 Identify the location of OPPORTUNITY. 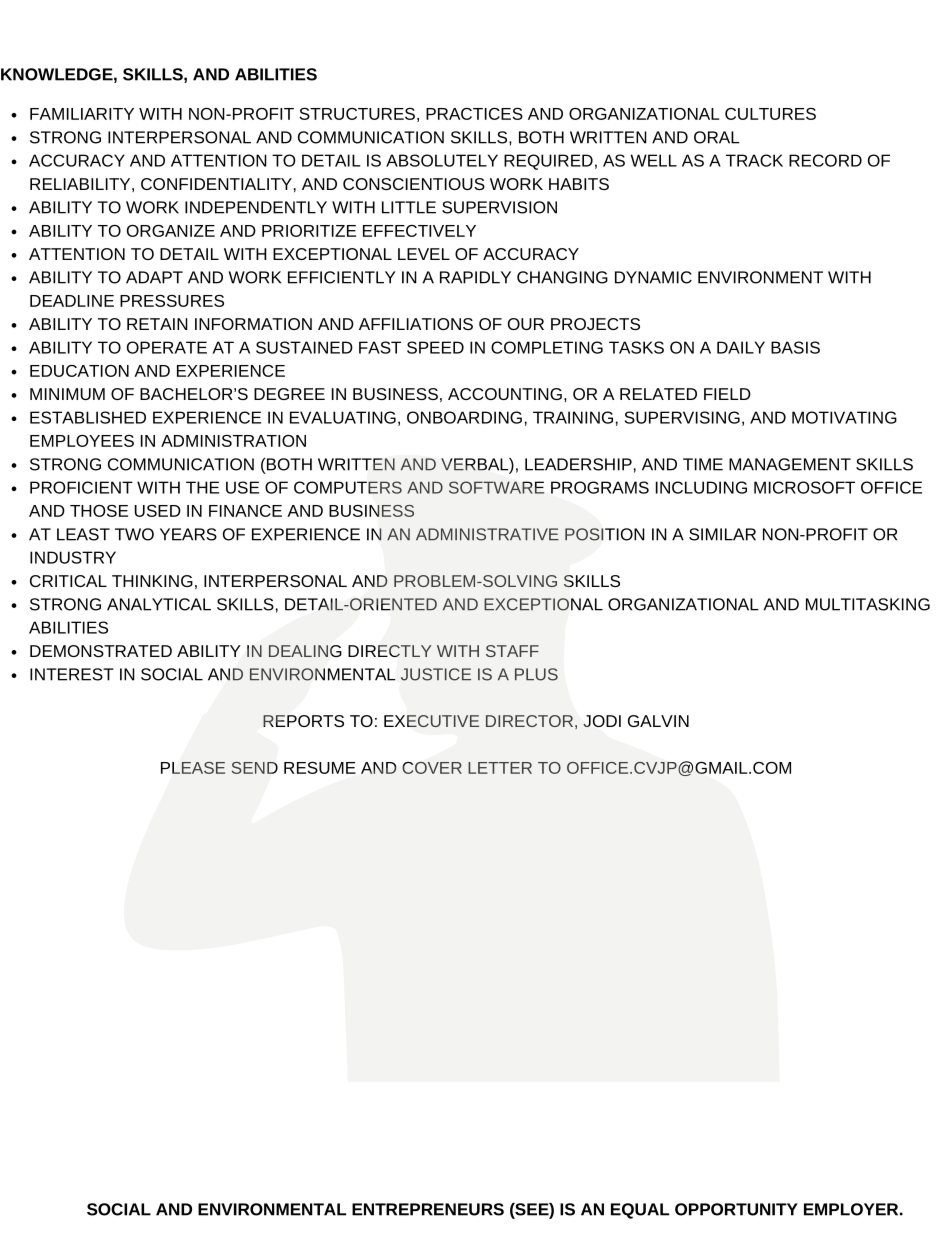
(736, 1209).
